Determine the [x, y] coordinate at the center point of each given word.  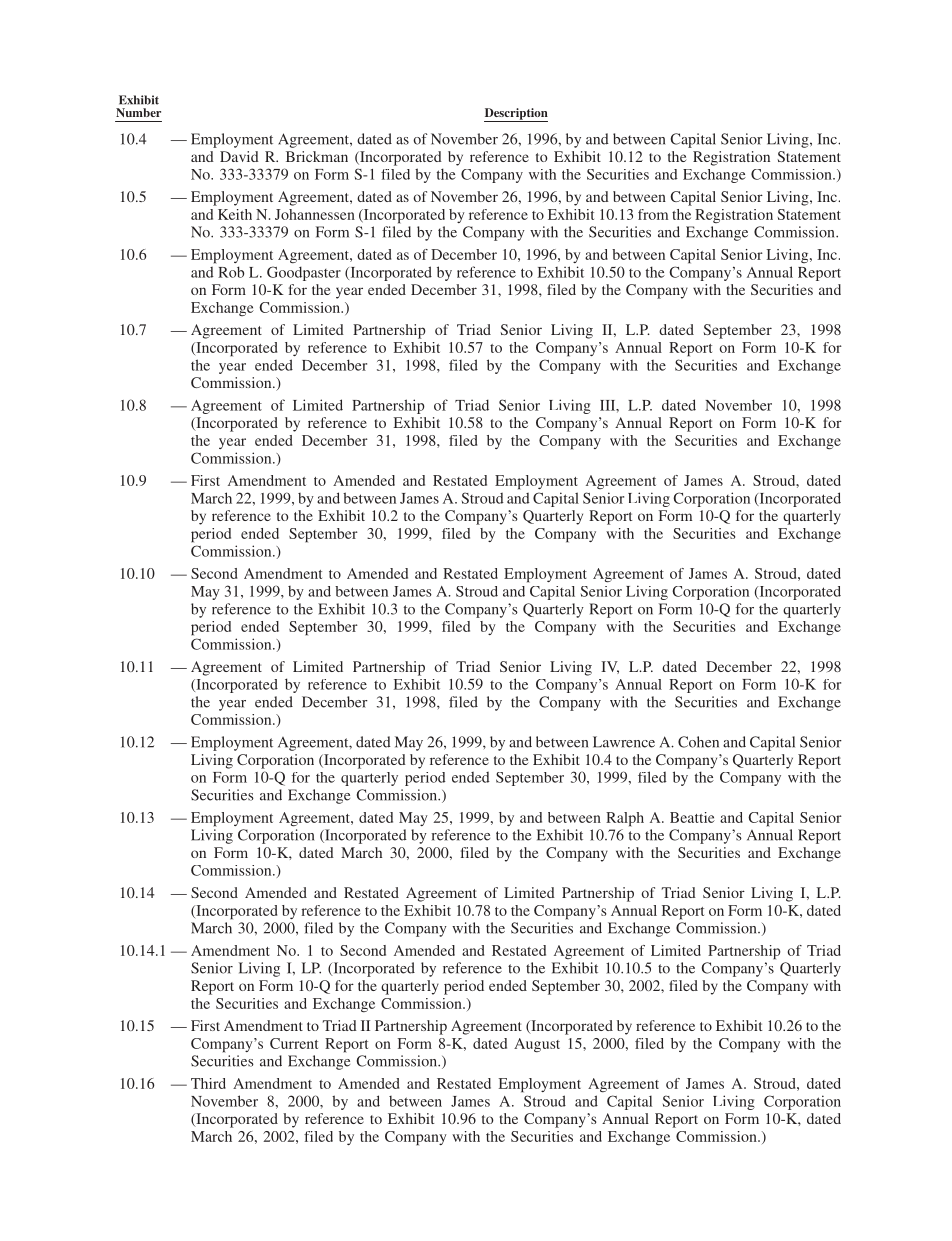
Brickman [317, 156]
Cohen [698, 742]
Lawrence [624, 742]
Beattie [692, 817]
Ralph [625, 819]
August [537, 1045]
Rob [231, 272]
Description [516, 115]
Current [294, 1043]
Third [208, 1083]
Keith [235, 214]
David [239, 156]
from [653, 214]
